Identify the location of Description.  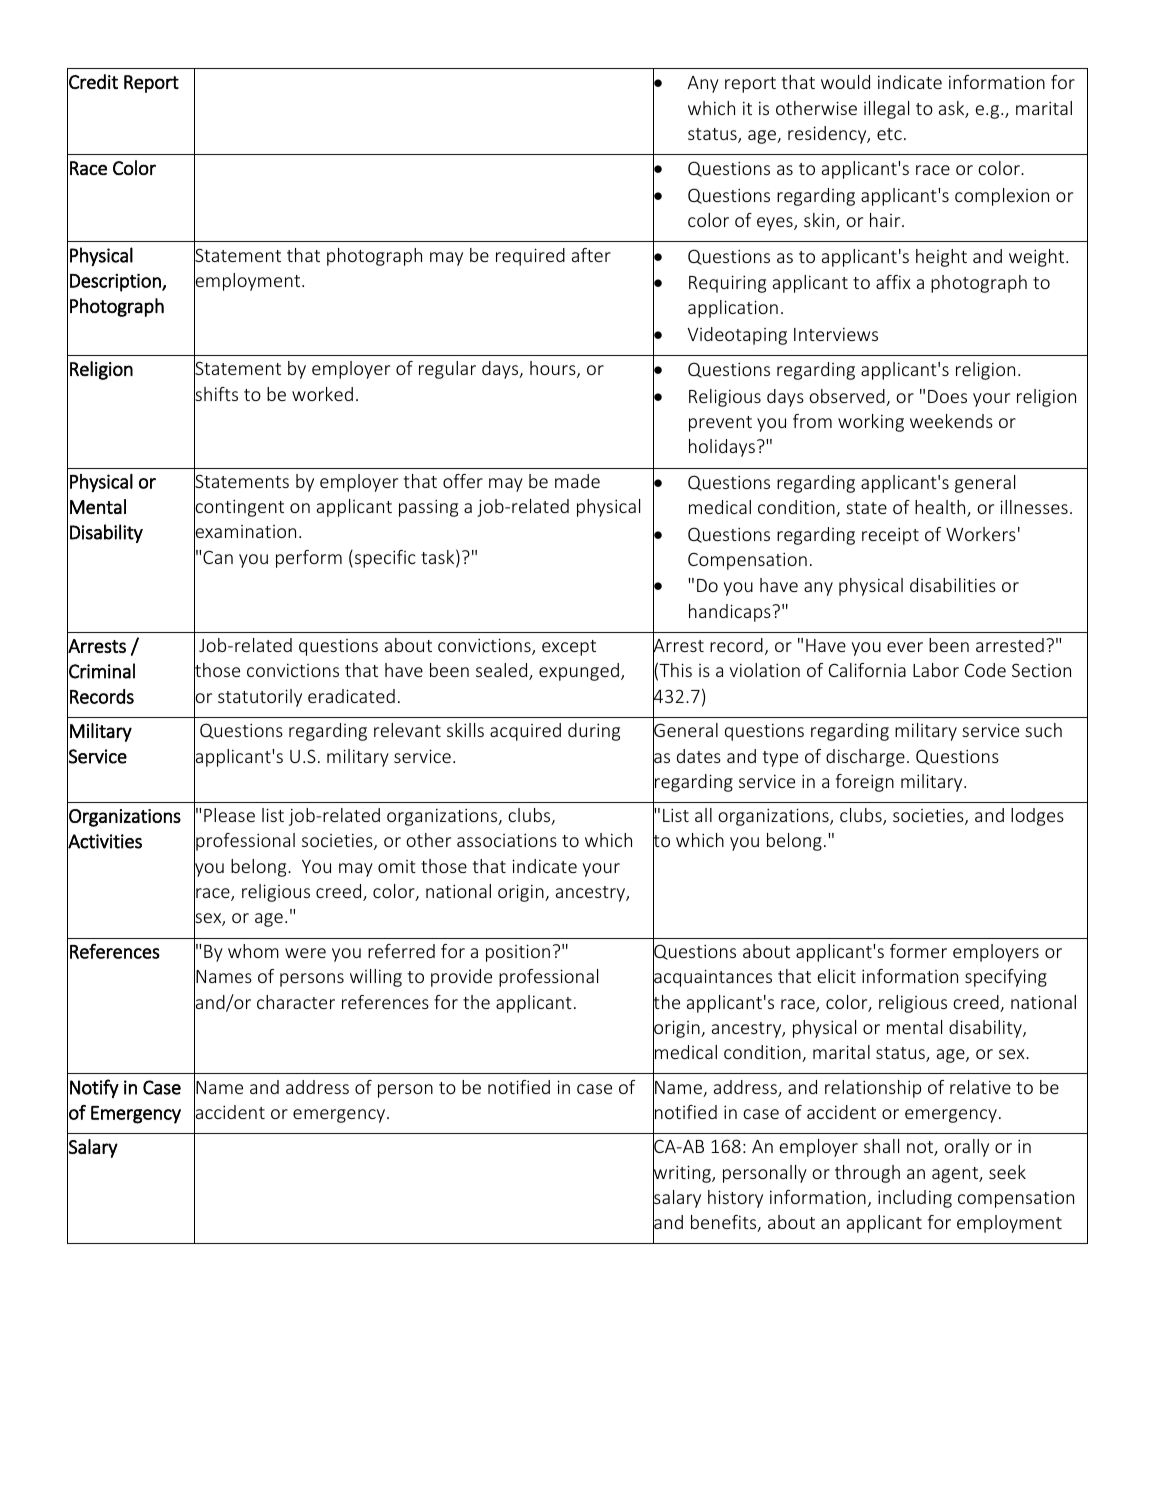
(116, 283).
